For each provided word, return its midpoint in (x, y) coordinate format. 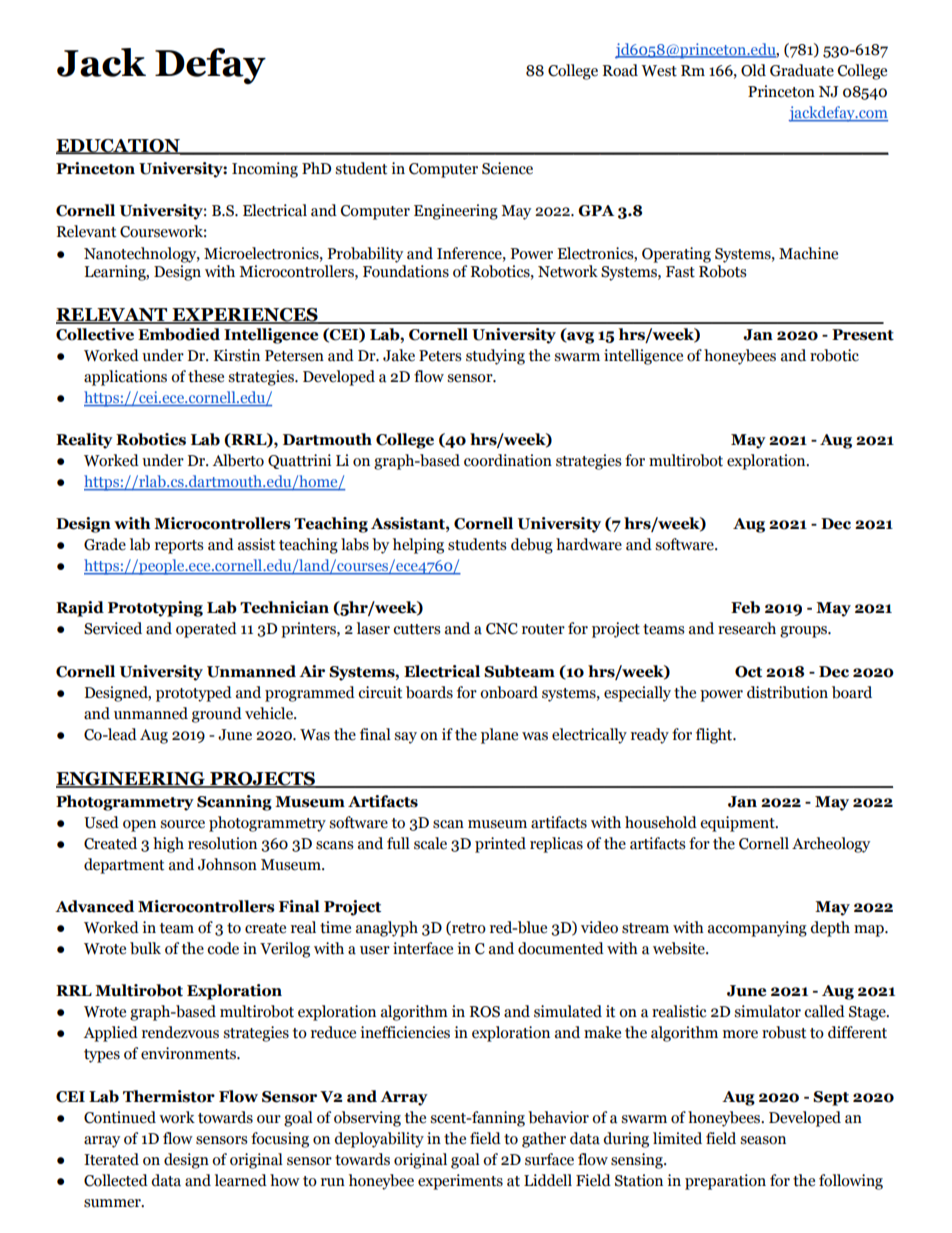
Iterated (111, 1159)
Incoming (265, 170)
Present (863, 335)
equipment (738, 824)
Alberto (238, 460)
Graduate (802, 70)
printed (500, 845)
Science (507, 168)
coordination (508, 460)
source (182, 824)
